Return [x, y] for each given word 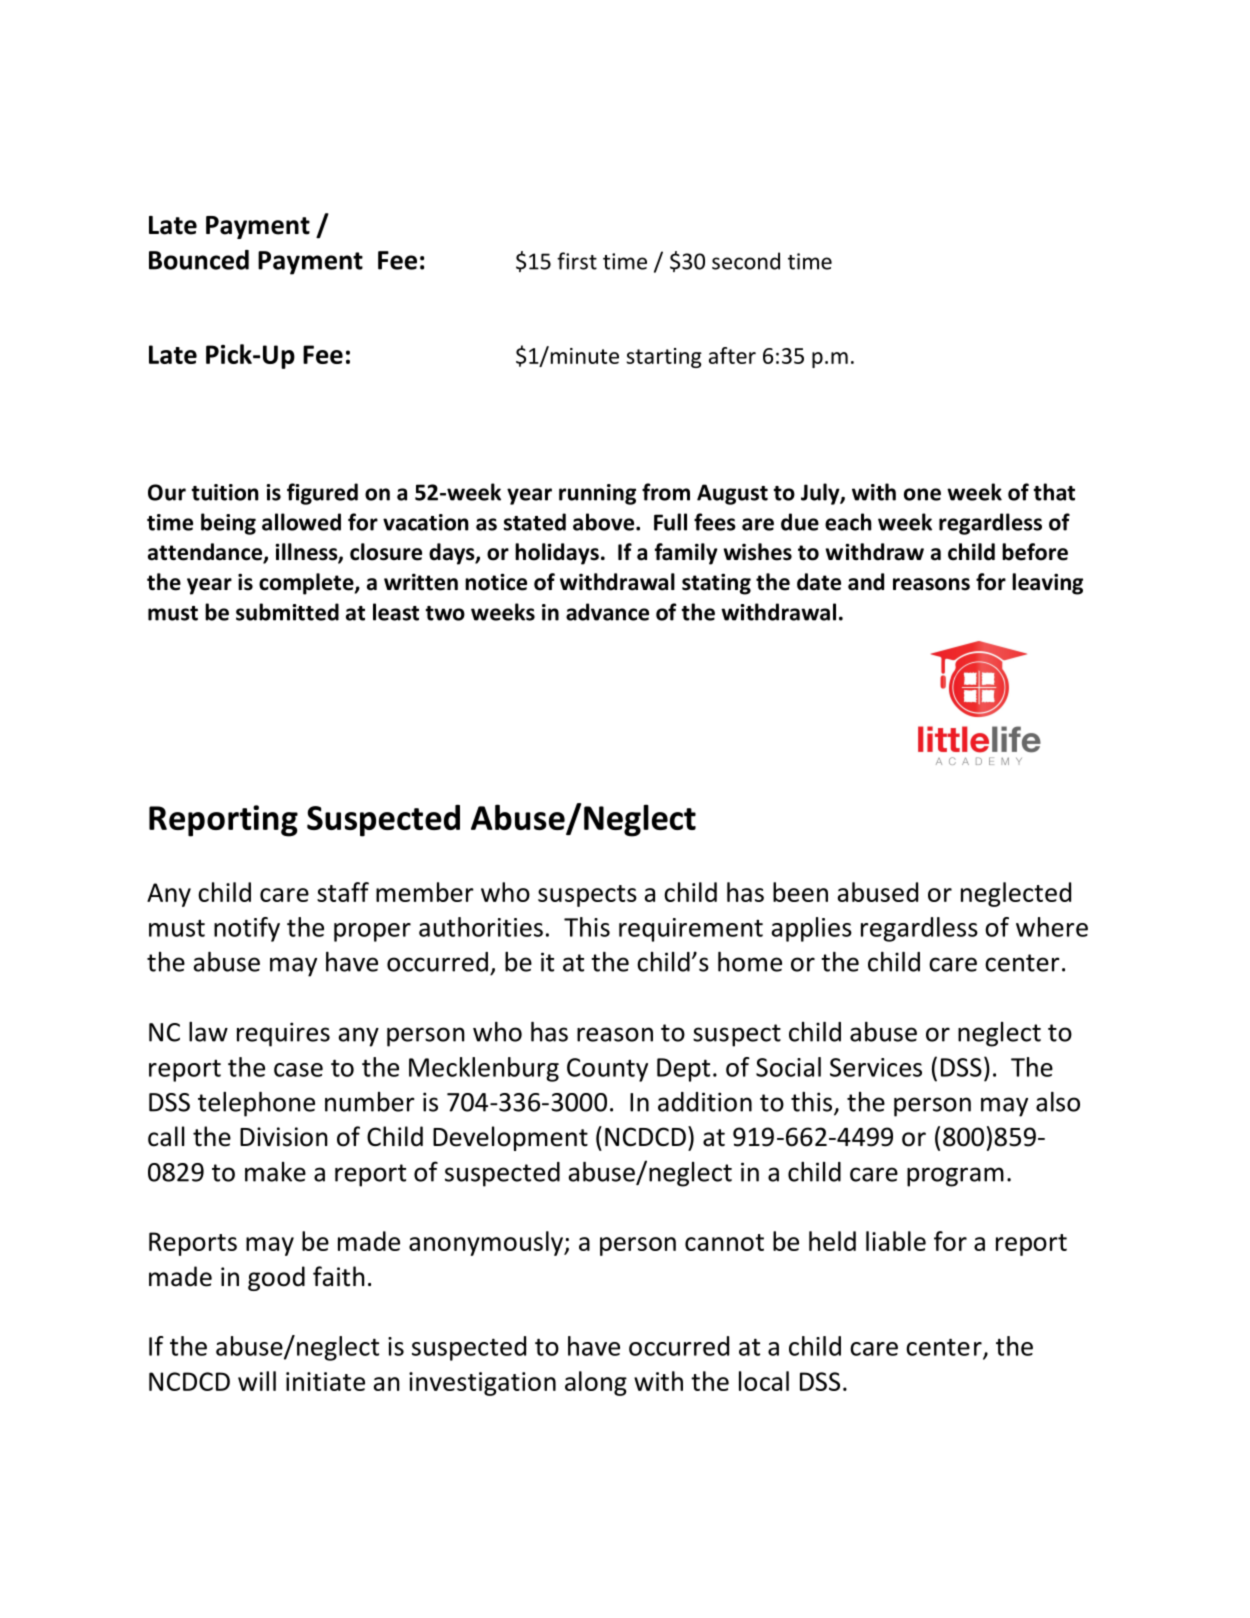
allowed [301, 522]
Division [284, 1137]
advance [607, 612]
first [577, 261]
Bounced [199, 260]
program [955, 1177]
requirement [691, 930]
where [1052, 927]
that [1054, 492]
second [746, 261]
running [597, 494]
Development [510, 1138]
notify [247, 929]
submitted [287, 612]
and [866, 582]
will [257, 1381]
